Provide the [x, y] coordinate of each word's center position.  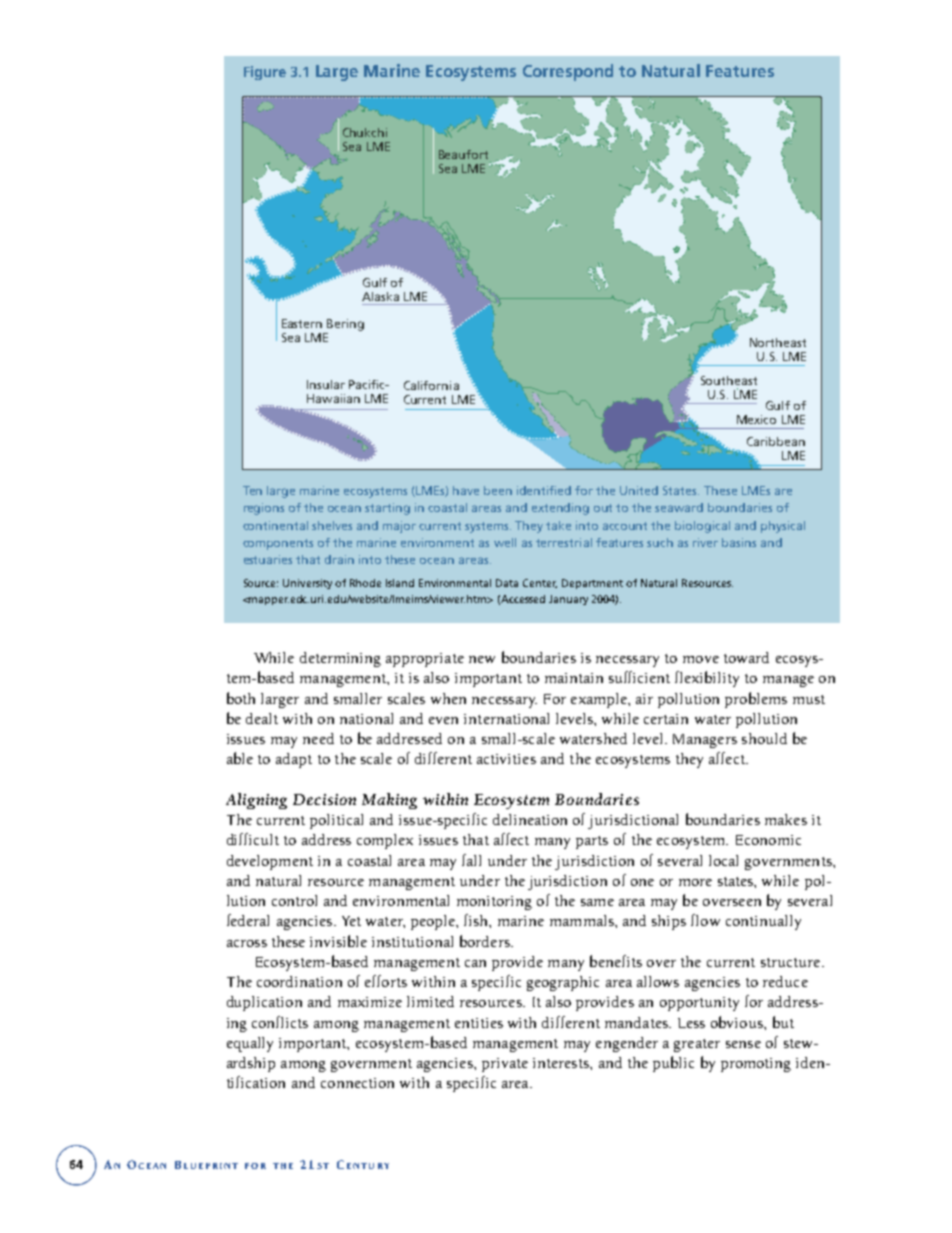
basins [739, 542]
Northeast [778, 342]
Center [540, 583]
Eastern [302, 323]
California [431, 385]
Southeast [729, 380]
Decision [324, 799]
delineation [530, 819]
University [307, 584]
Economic [768, 840]
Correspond [568, 72]
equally [250, 1044]
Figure [265, 73]
